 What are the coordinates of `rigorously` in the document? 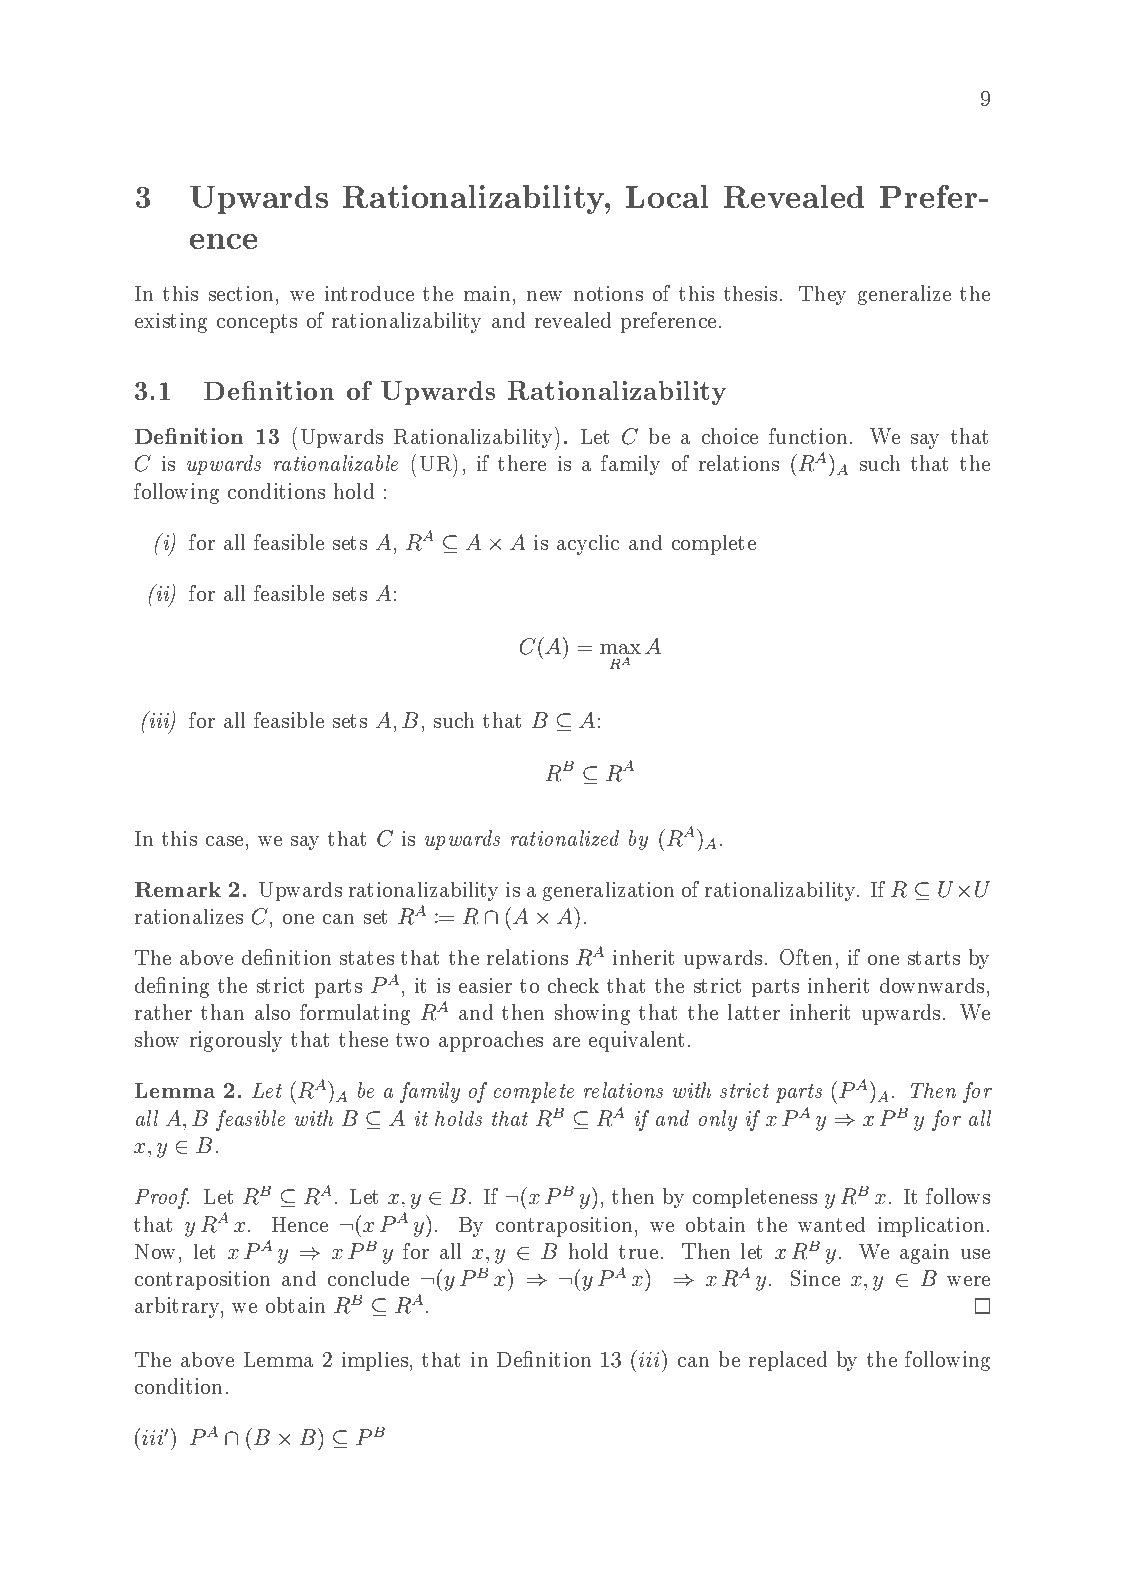 It's located at (236, 1041).
